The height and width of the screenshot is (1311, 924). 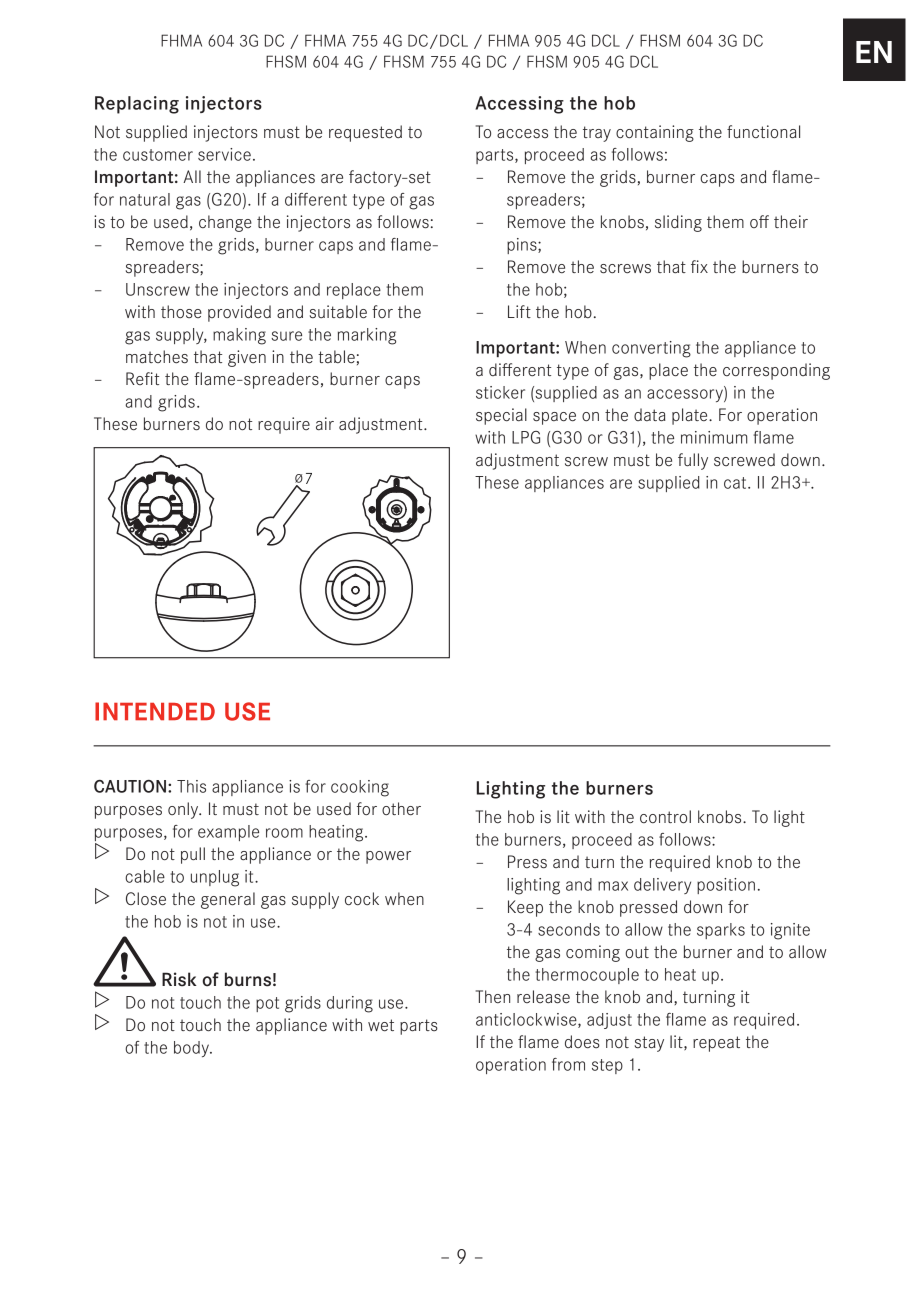 What do you see at coordinates (224, 154) in the screenshot?
I see `service` at bounding box center [224, 154].
